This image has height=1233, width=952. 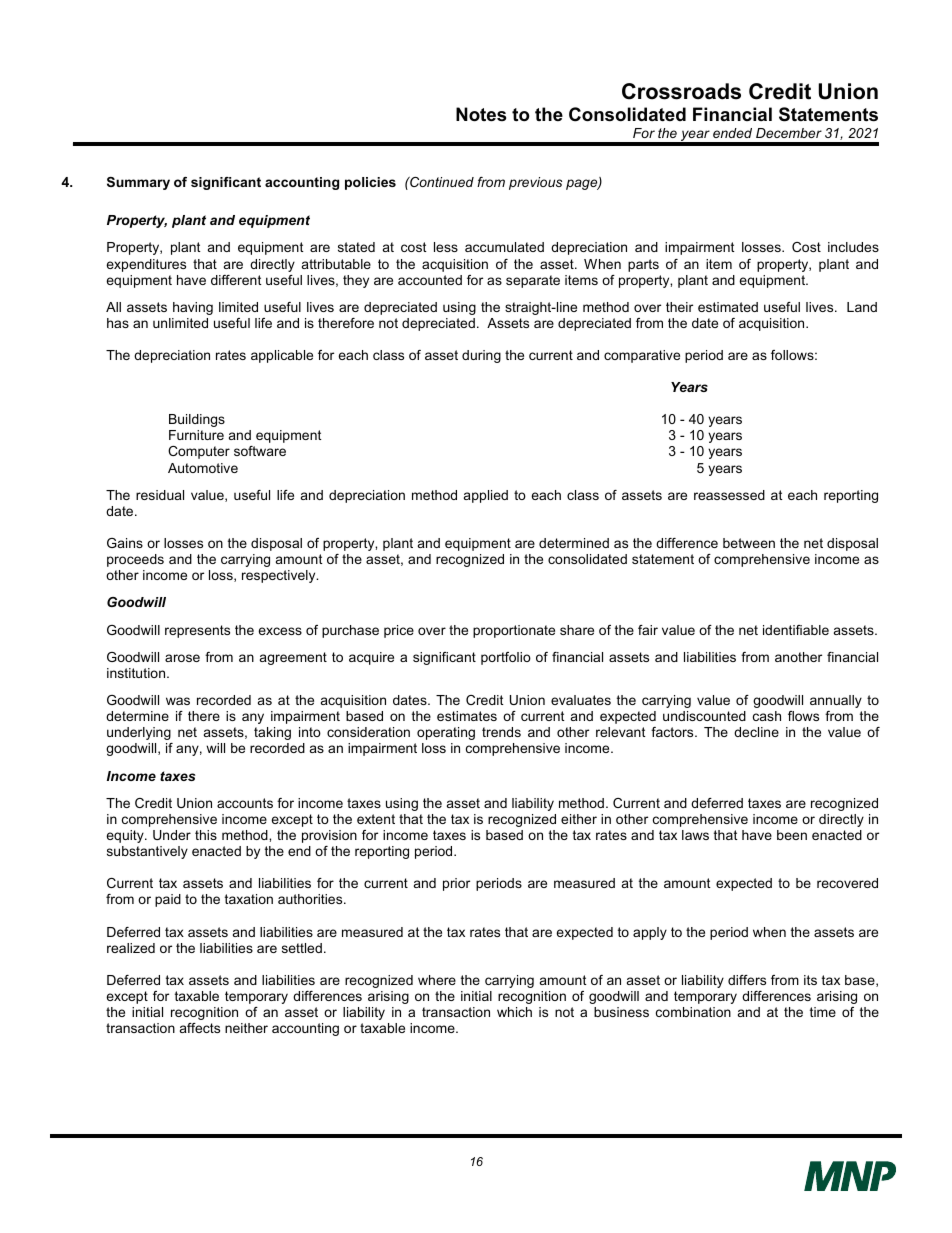 I want to click on during, so click(x=481, y=356).
